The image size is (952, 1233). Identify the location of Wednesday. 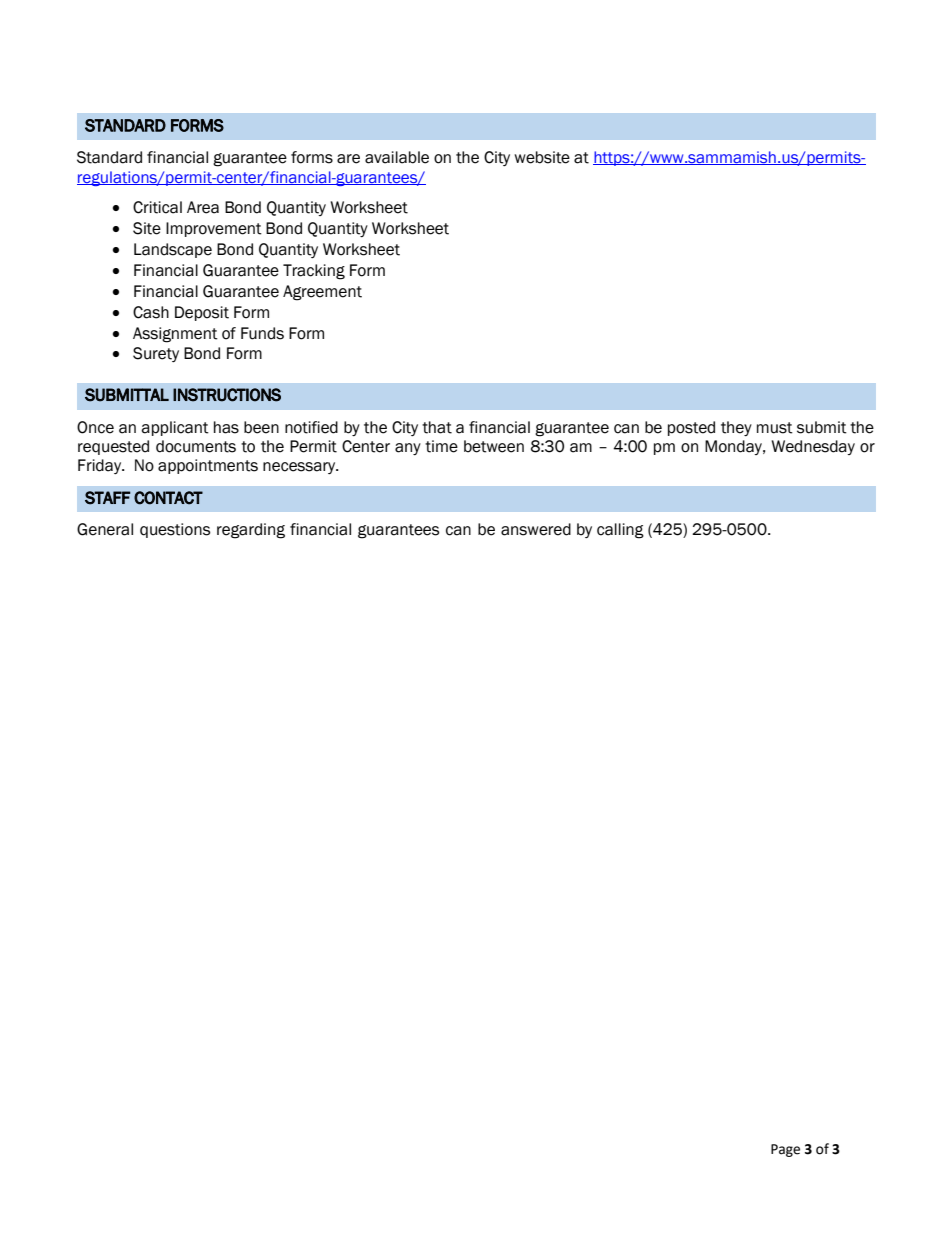
(813, 447).
